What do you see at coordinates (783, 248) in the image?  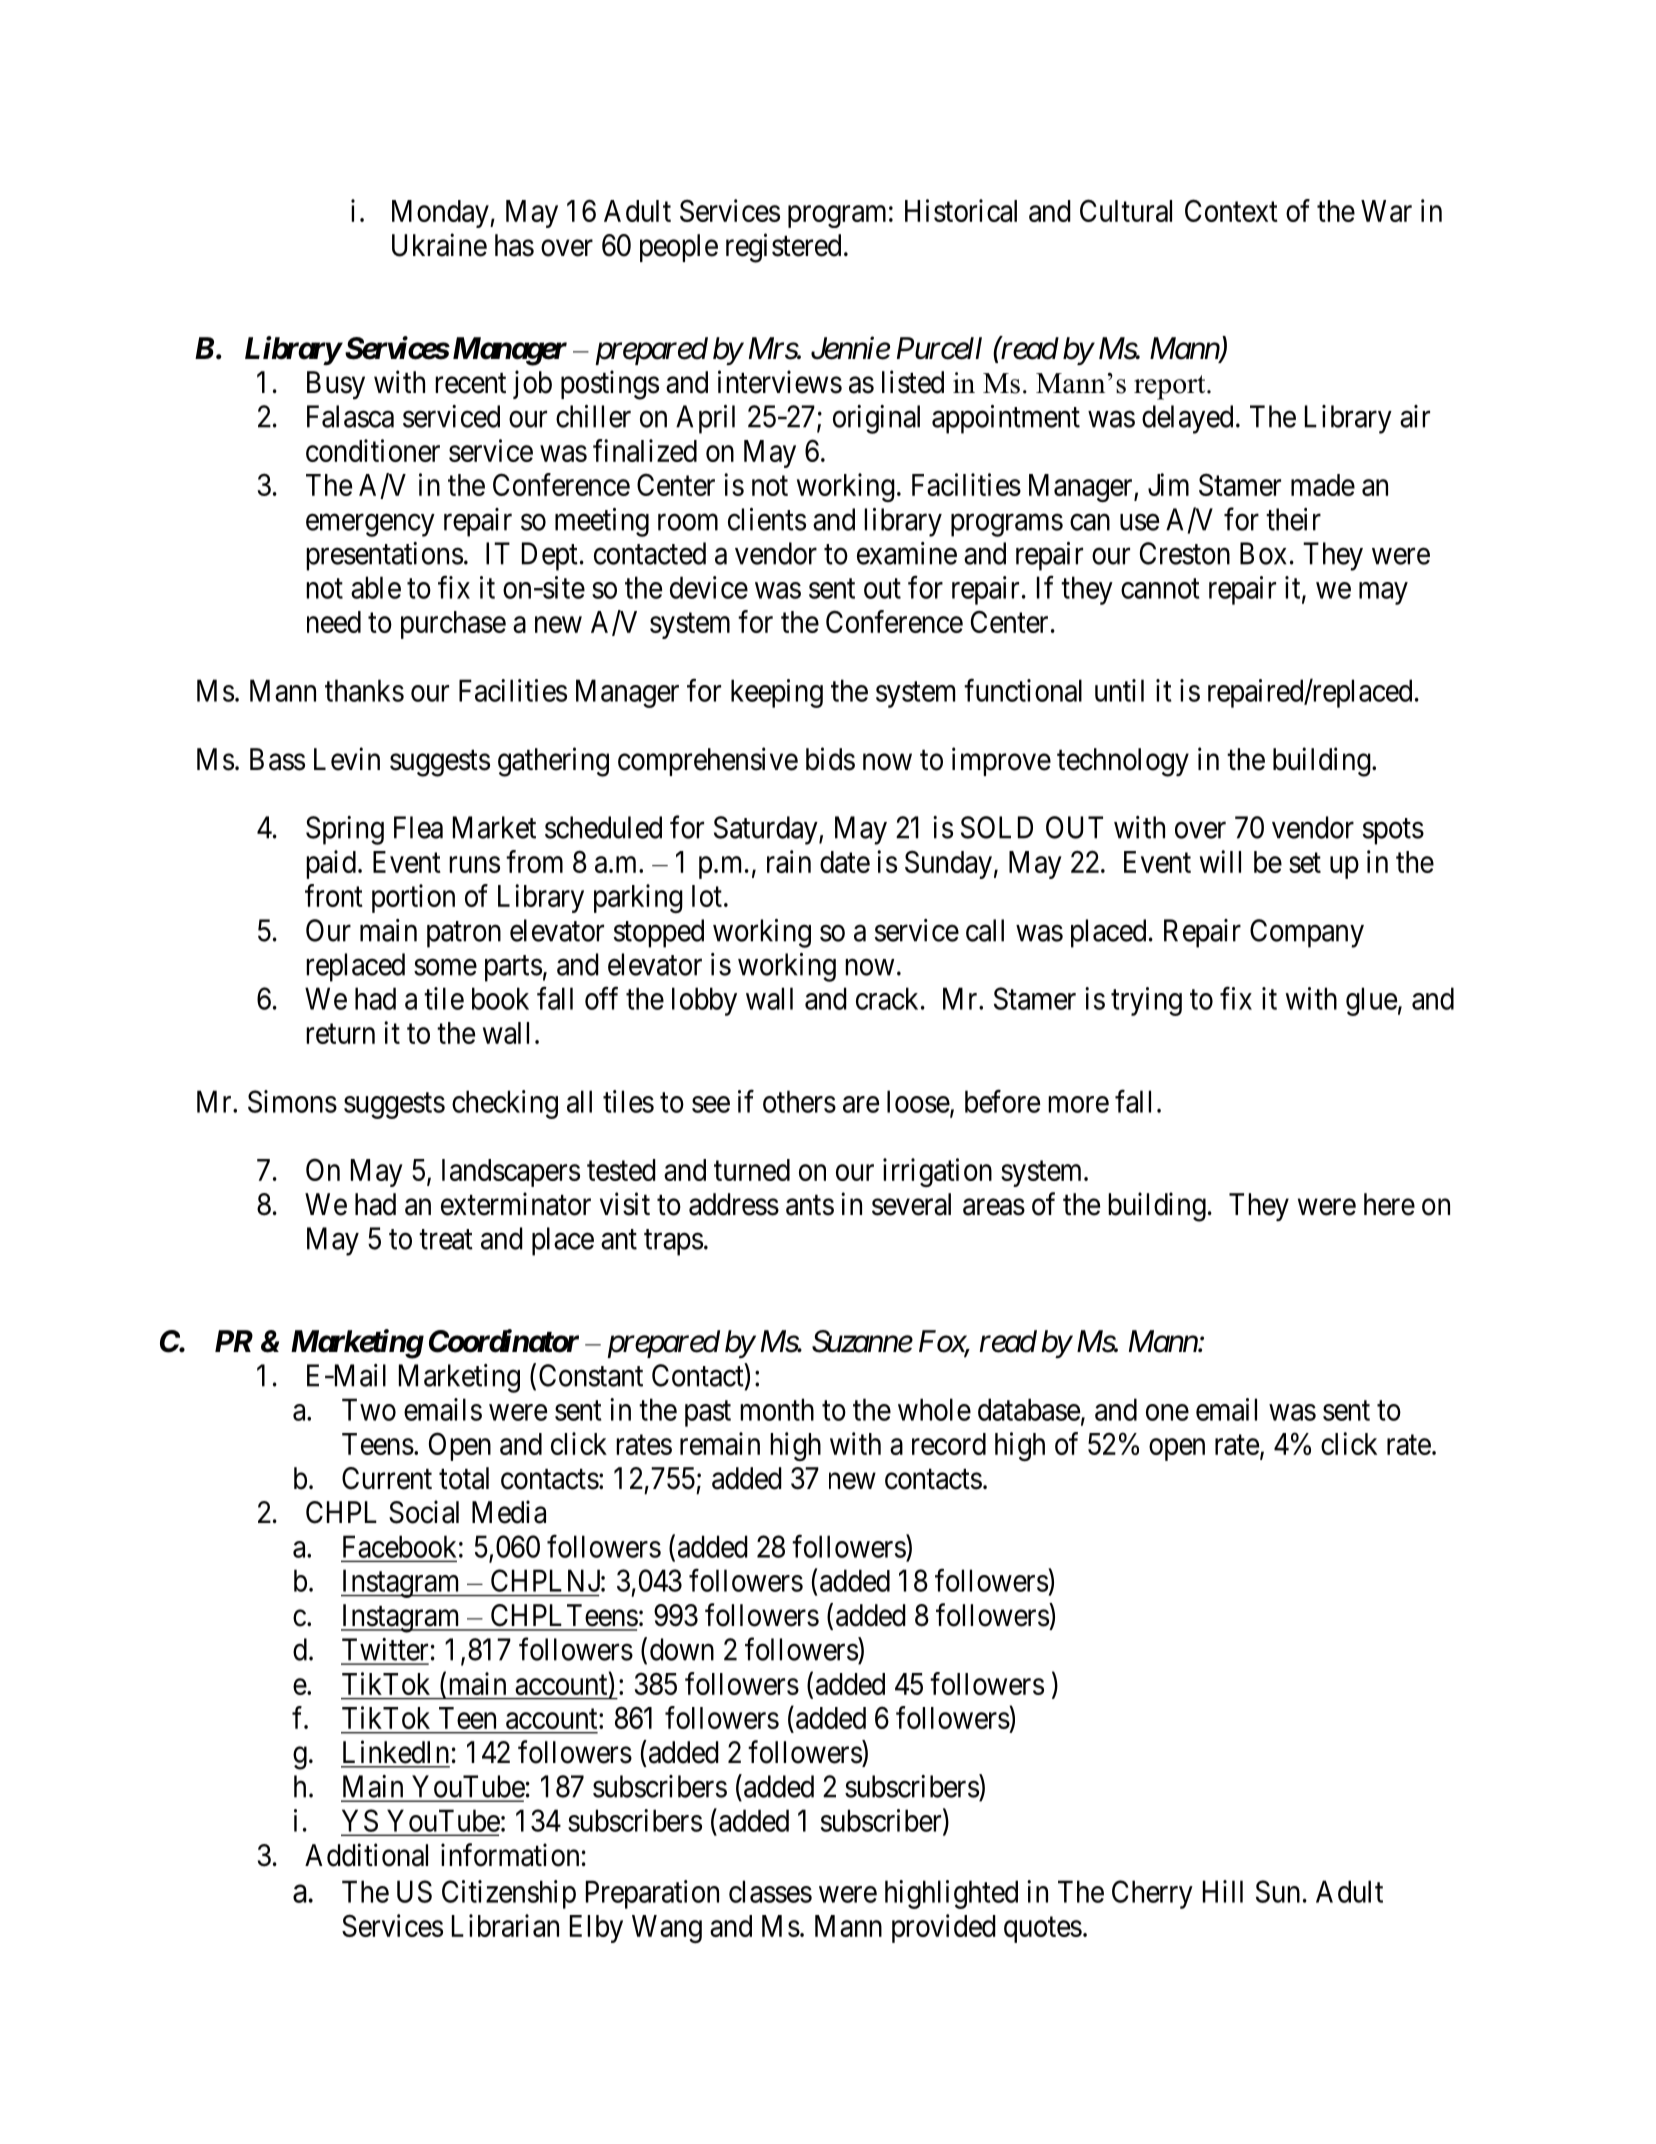 I see `registered` at bounding box center [783, 248].
